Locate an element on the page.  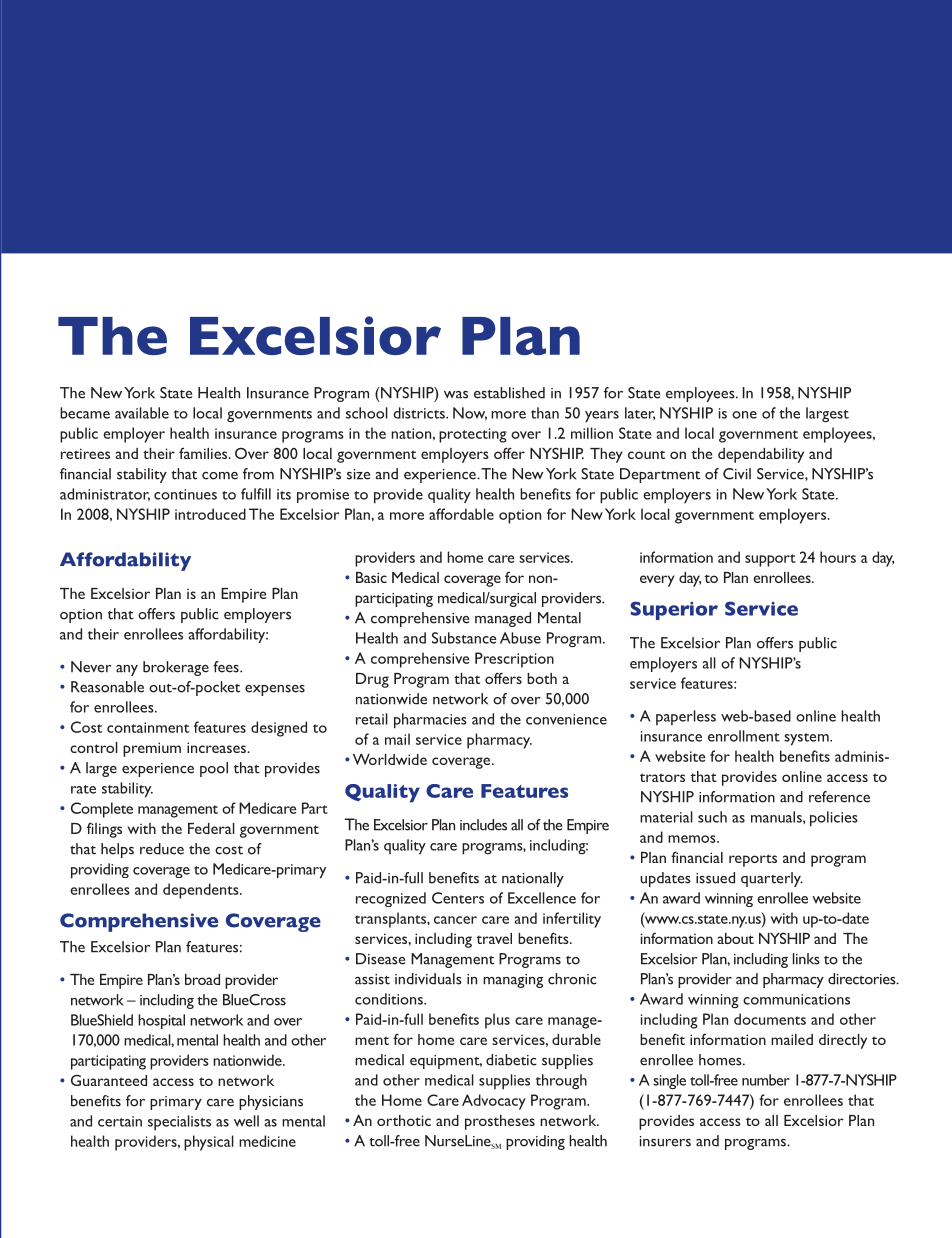
Now is located at coordinates (470, 413).
